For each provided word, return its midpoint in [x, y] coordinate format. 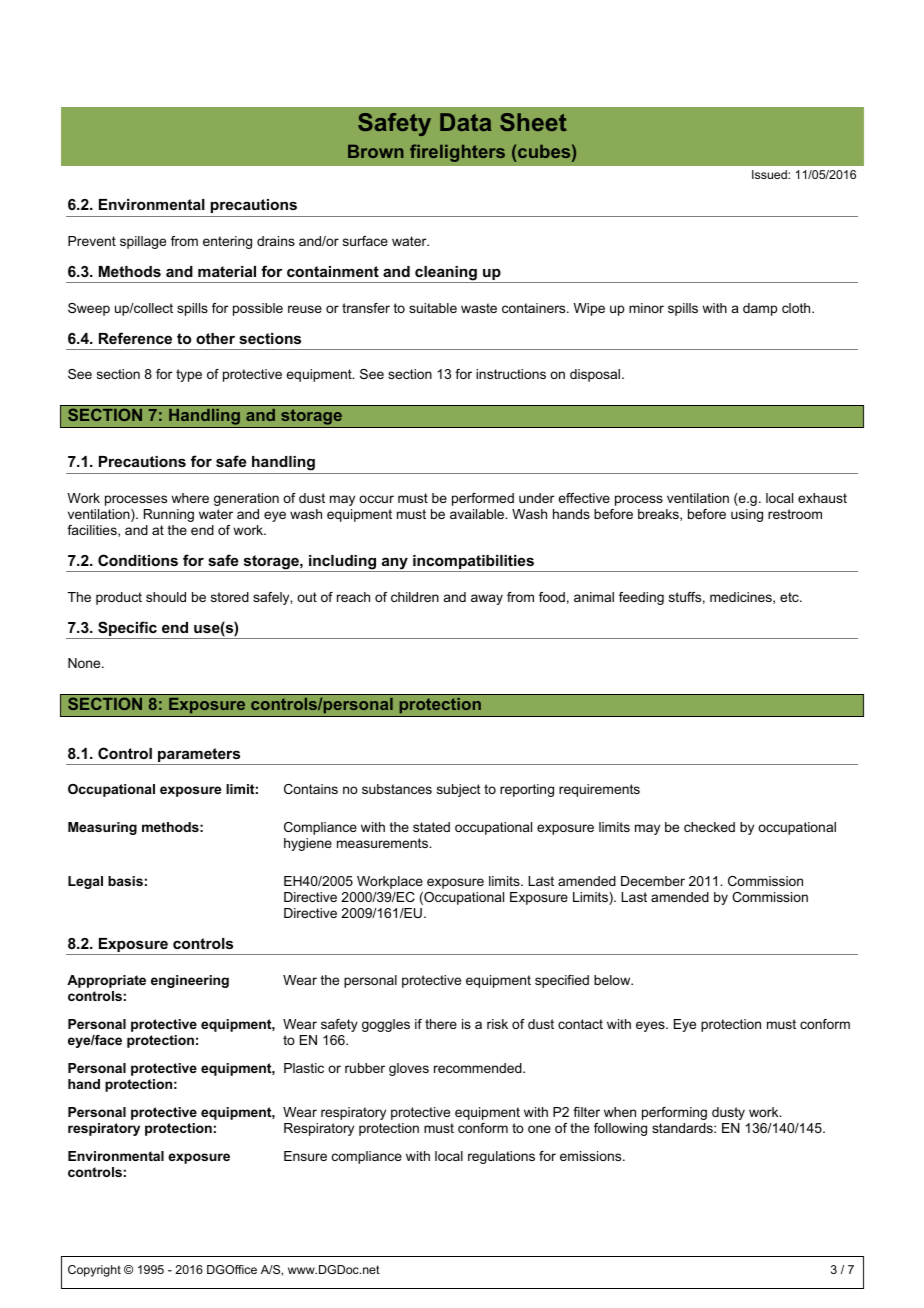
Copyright [94, 1271]
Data [465, 122]
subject [459, 790]
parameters [199, 756]
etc [790, 597]
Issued [770, 174]
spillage [143, 242]
